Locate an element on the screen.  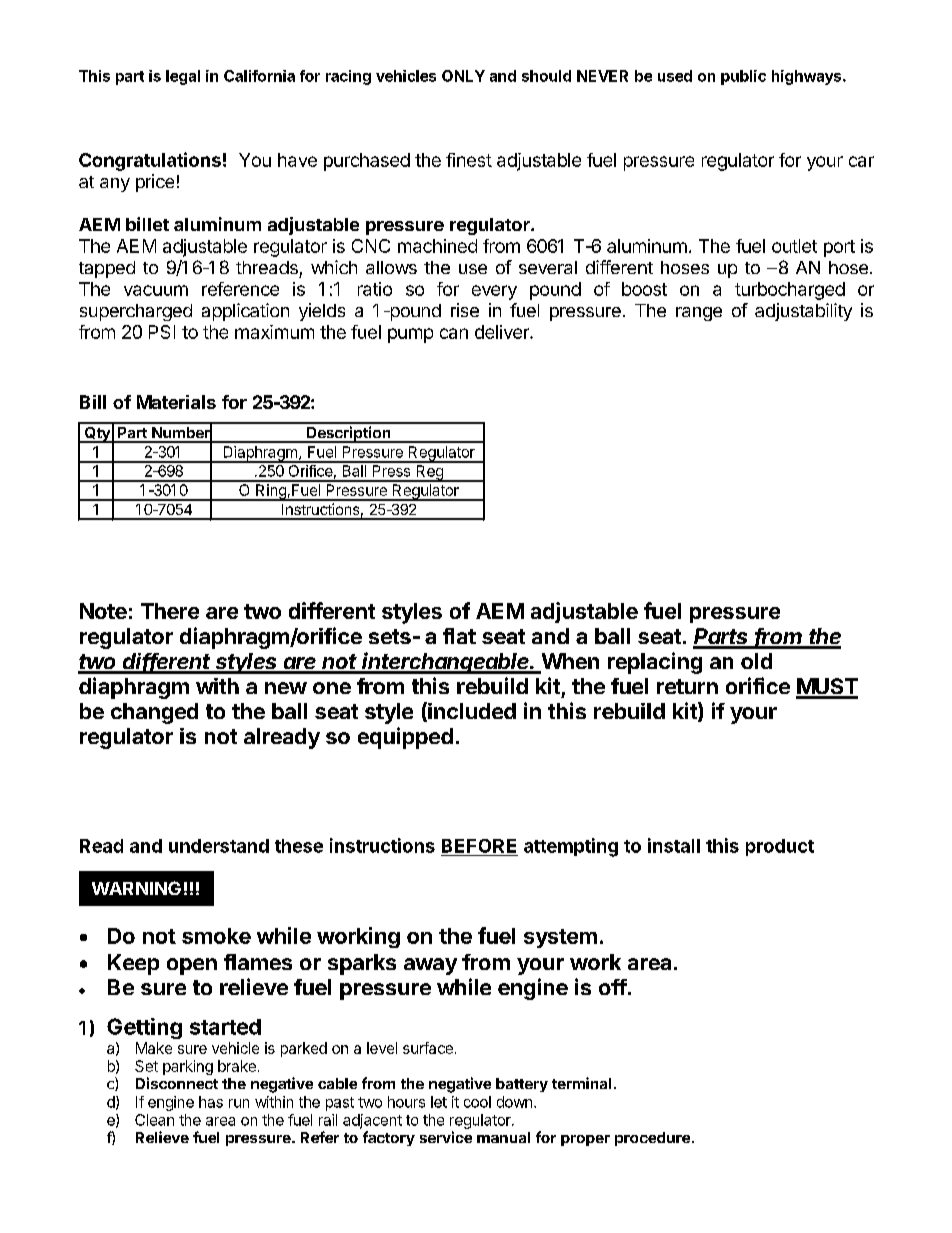
Materials is located at coordinates (176, 402).
